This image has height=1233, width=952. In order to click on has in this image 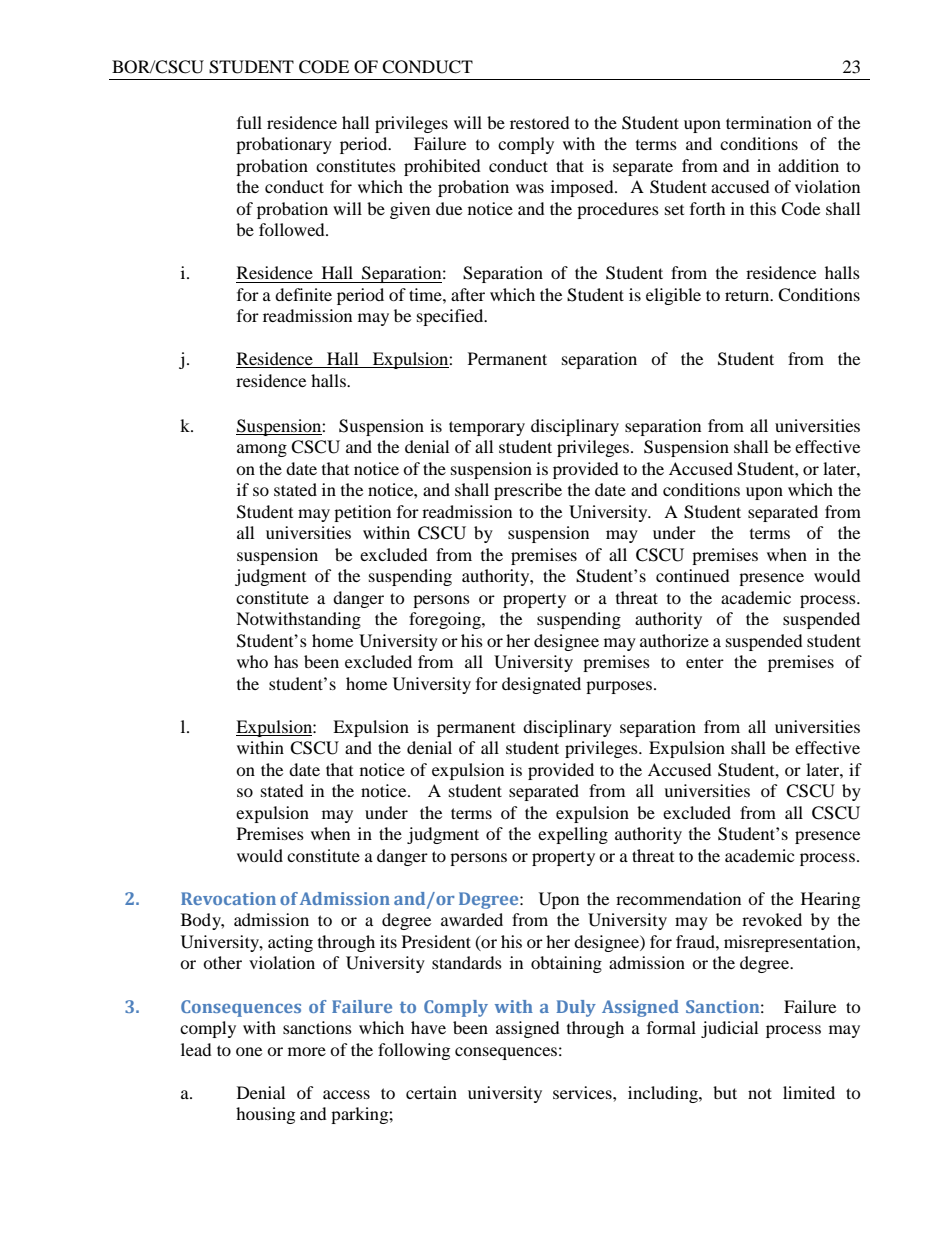, I will do `click(286, 661)`.
